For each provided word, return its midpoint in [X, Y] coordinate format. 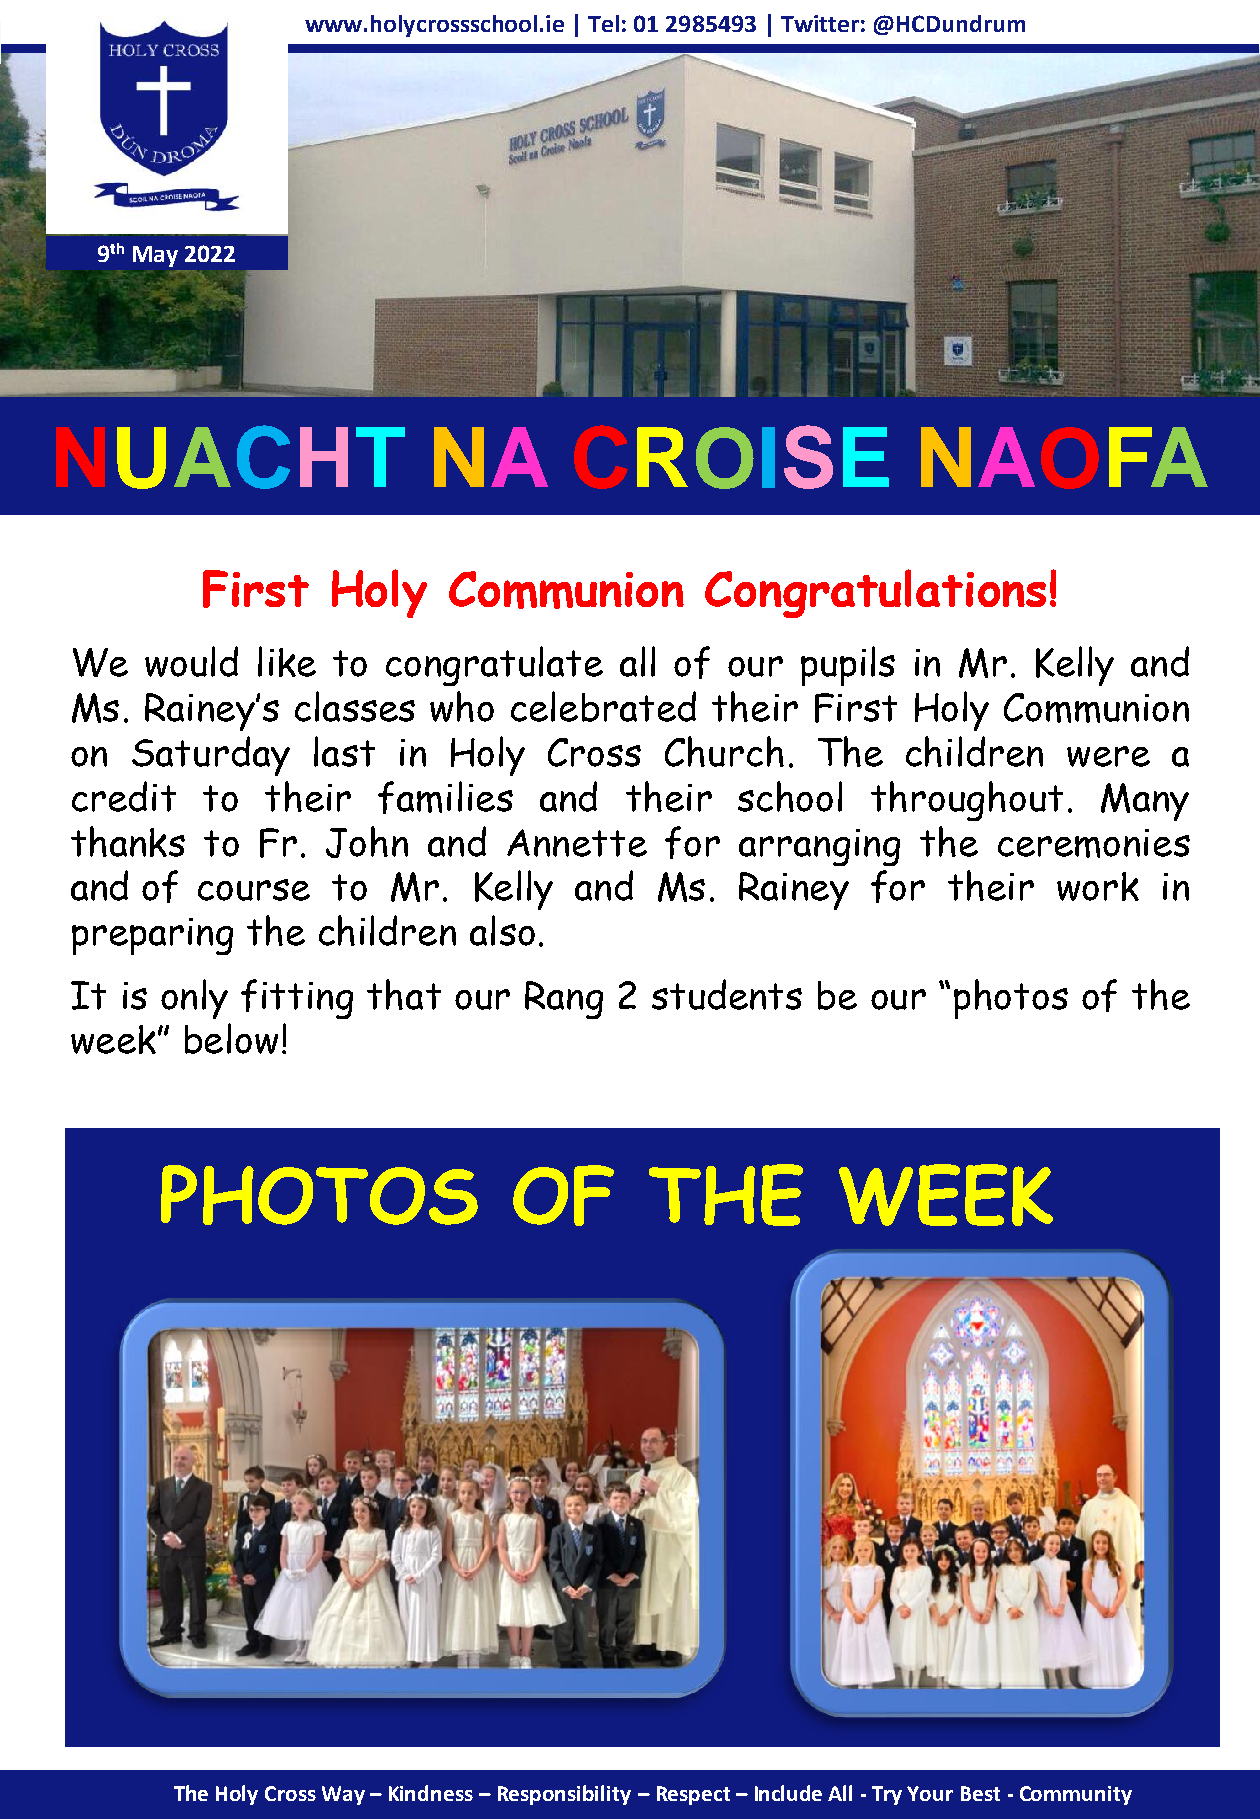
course [254, 890]
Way [343, 1795]
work [1098, 886]
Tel [603, 23]
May [155, 256]
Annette [577, 843]
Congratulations [875, 593]
